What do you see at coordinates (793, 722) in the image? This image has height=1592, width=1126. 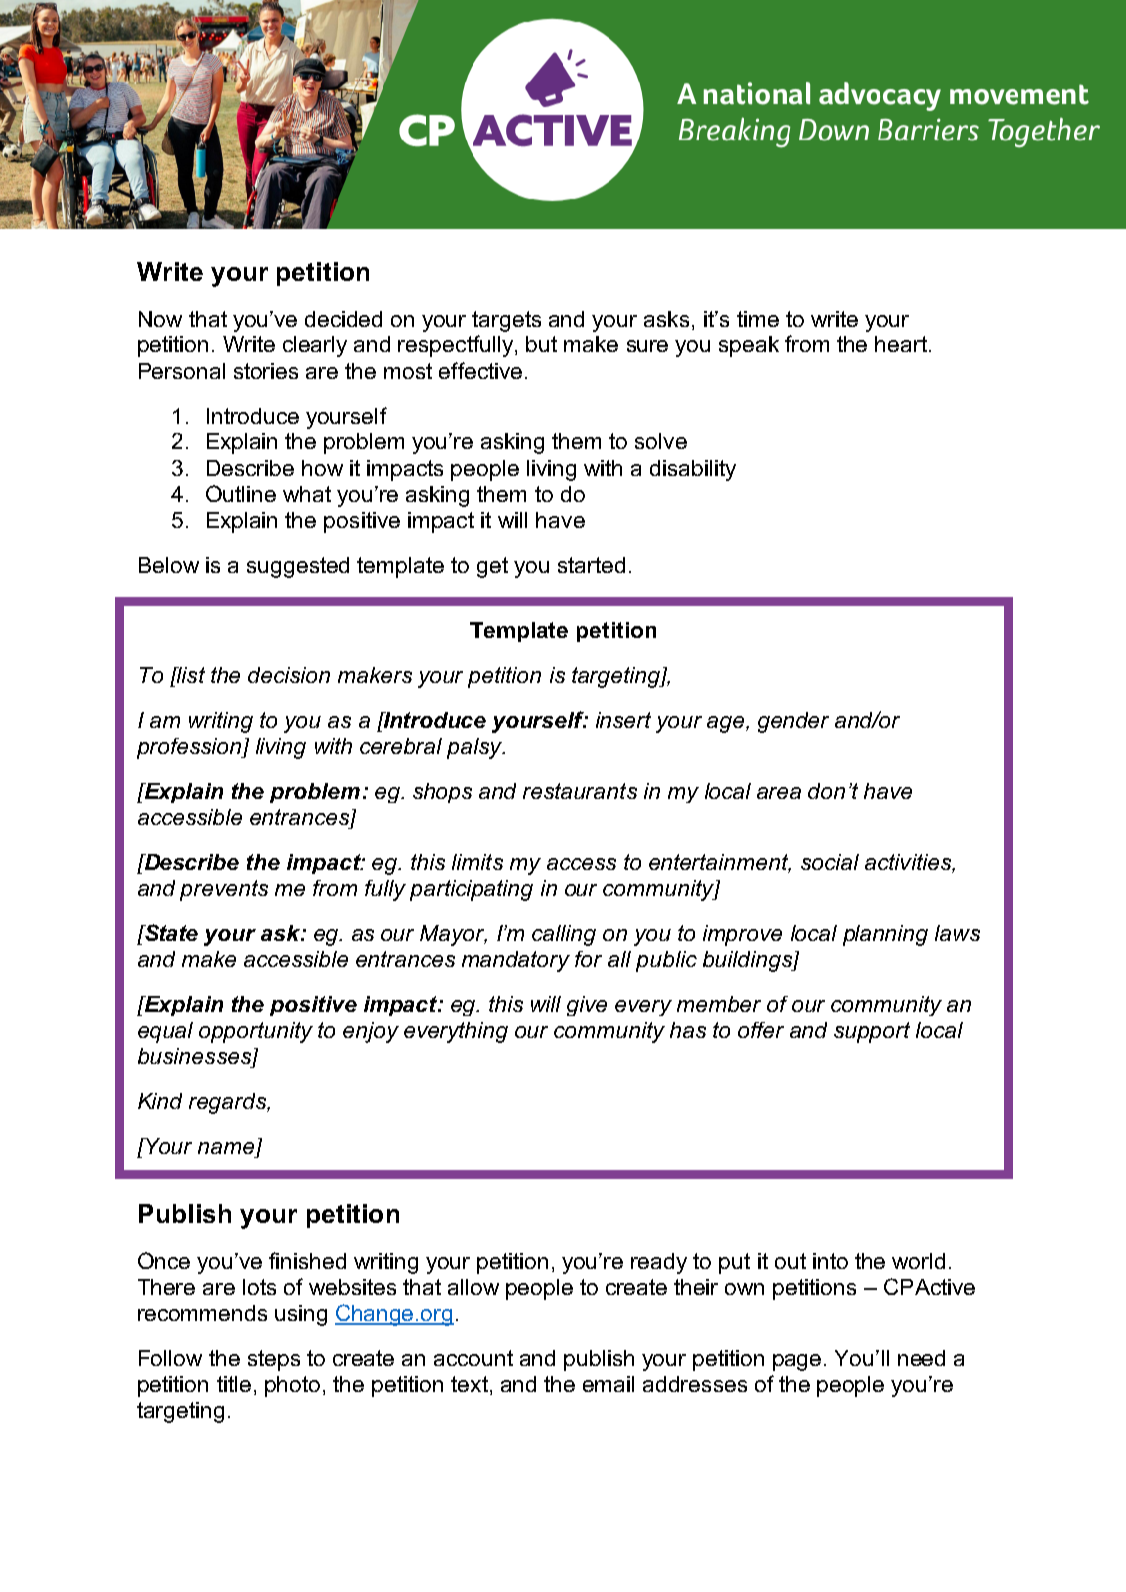 I see `gender` at bounding box center [793, 722].
